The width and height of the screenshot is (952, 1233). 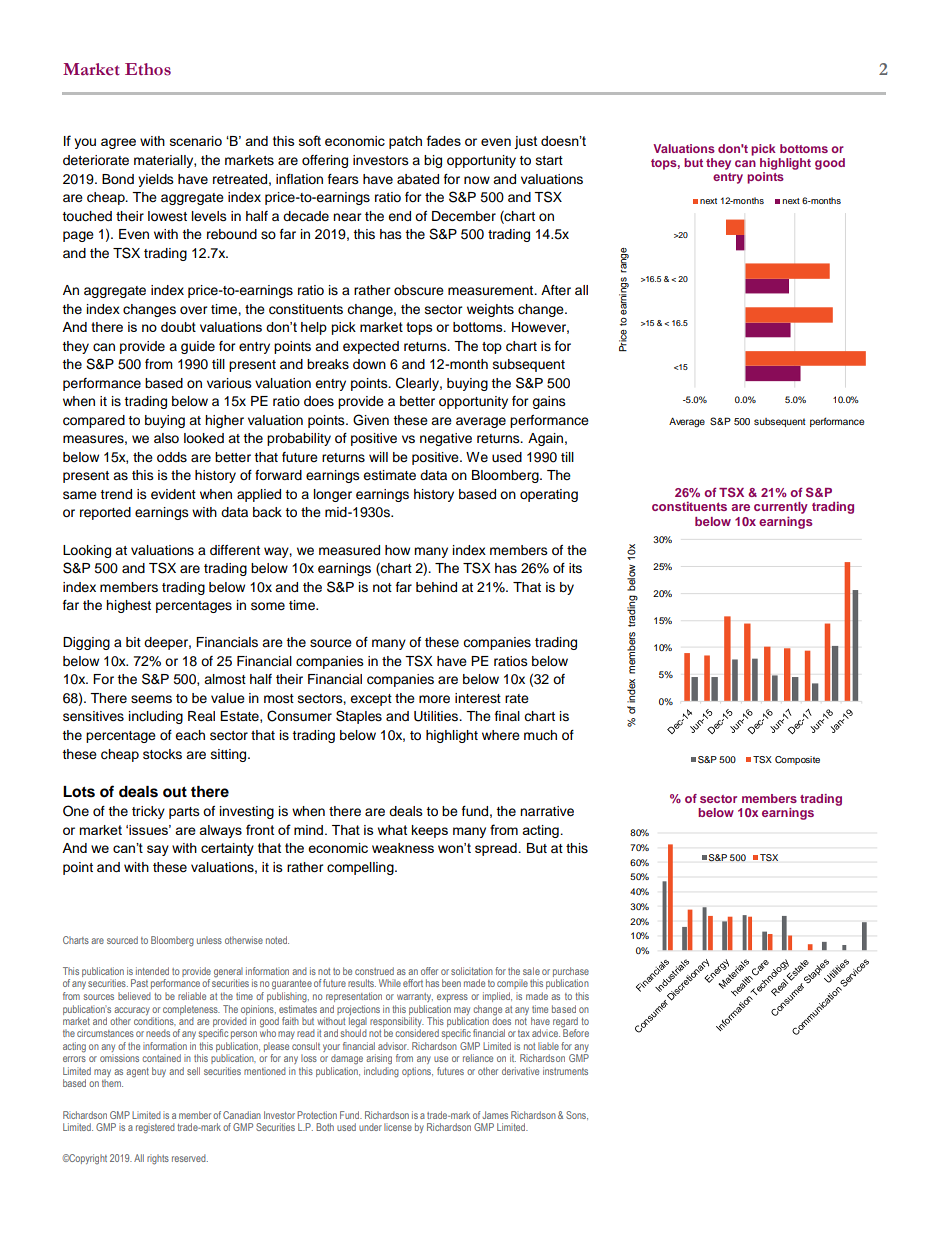 What do you see at coordinates (444, 140) in the screenshot?
I see `fades` at bounding box center [444, 140].
